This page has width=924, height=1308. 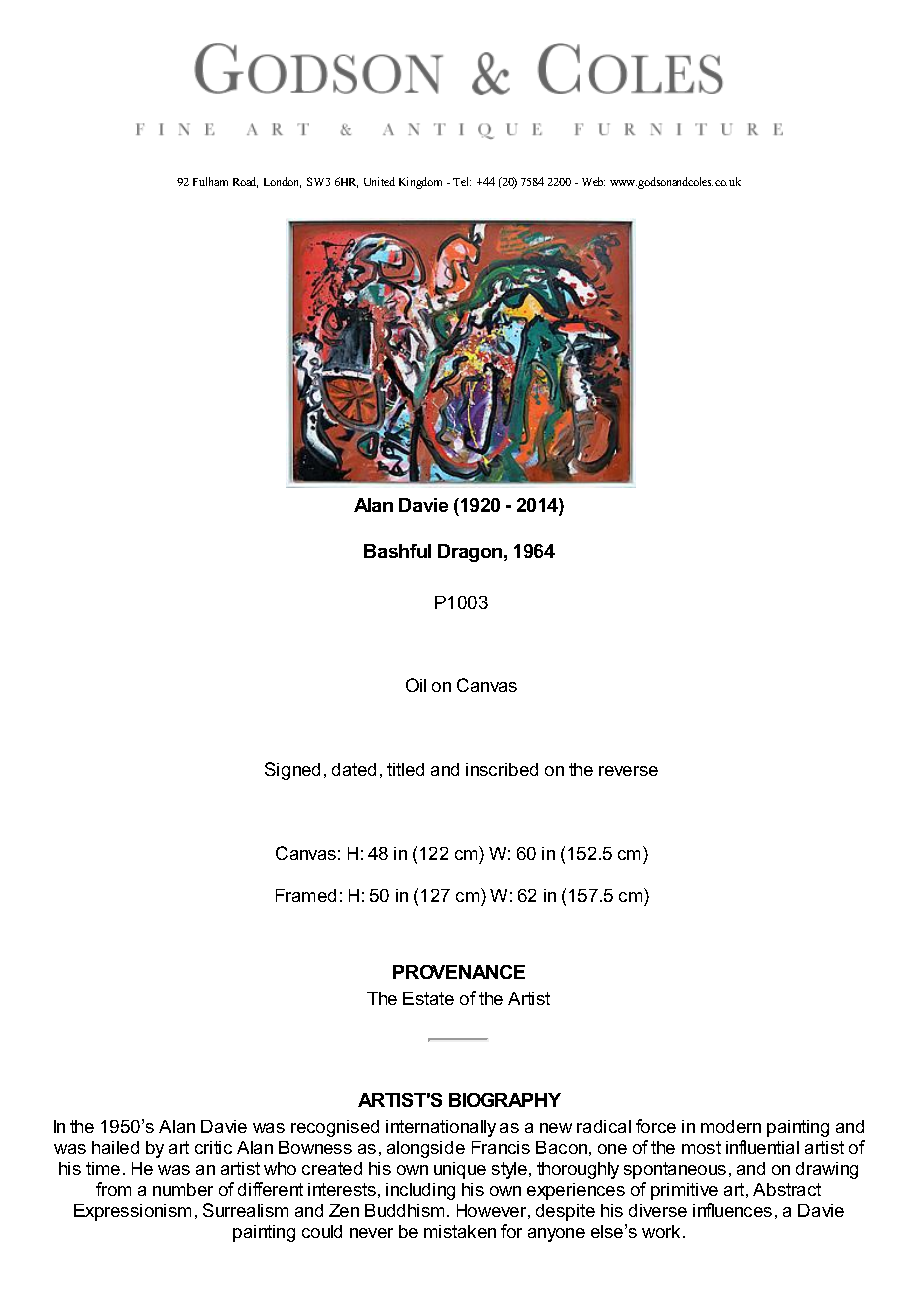 I want to click on Web, so click(x=593, y=181).
